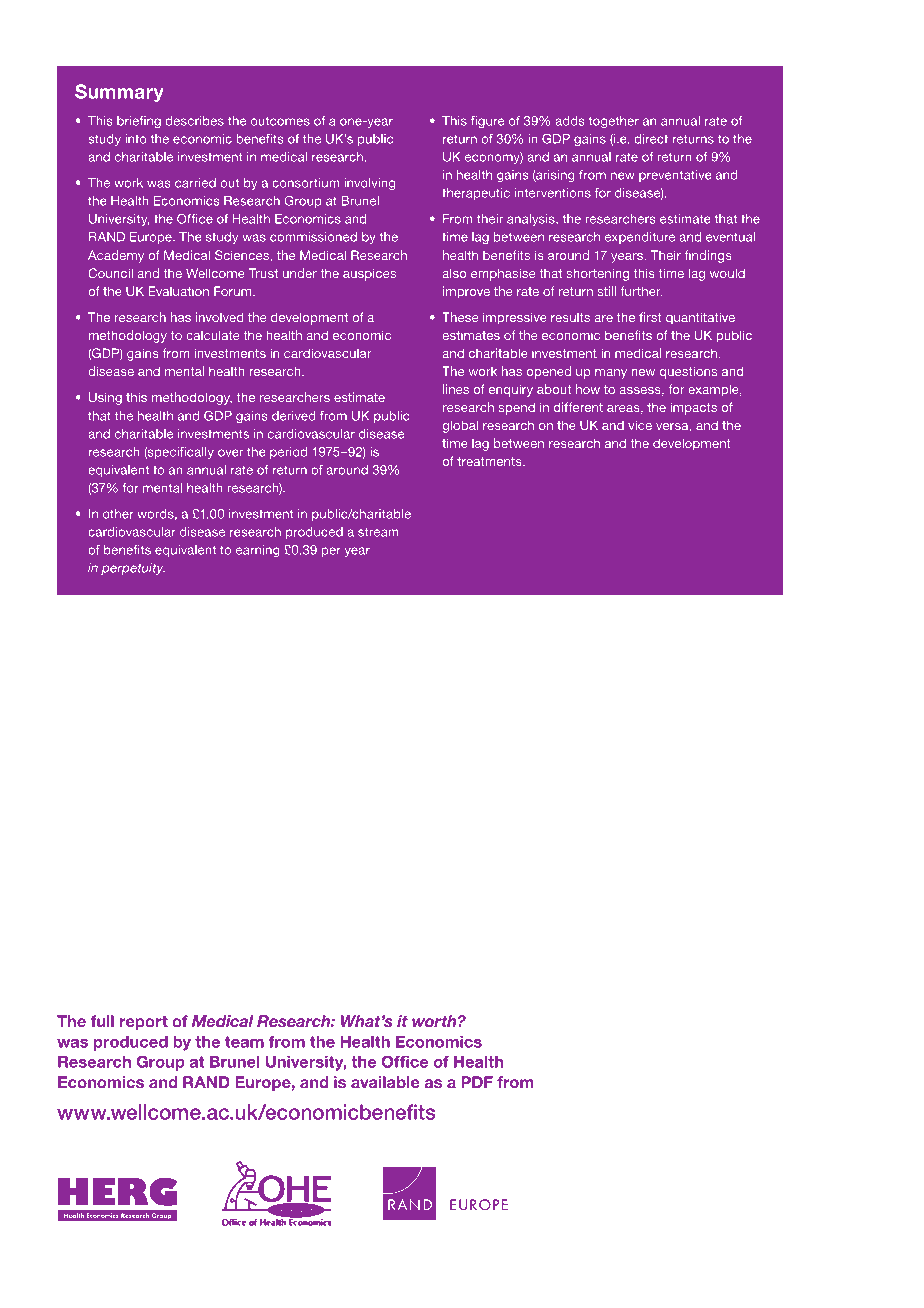 This page has height=1308, width=924. Describe the element at coordinates (385, 1082) in the page. I see `available` at that location.
